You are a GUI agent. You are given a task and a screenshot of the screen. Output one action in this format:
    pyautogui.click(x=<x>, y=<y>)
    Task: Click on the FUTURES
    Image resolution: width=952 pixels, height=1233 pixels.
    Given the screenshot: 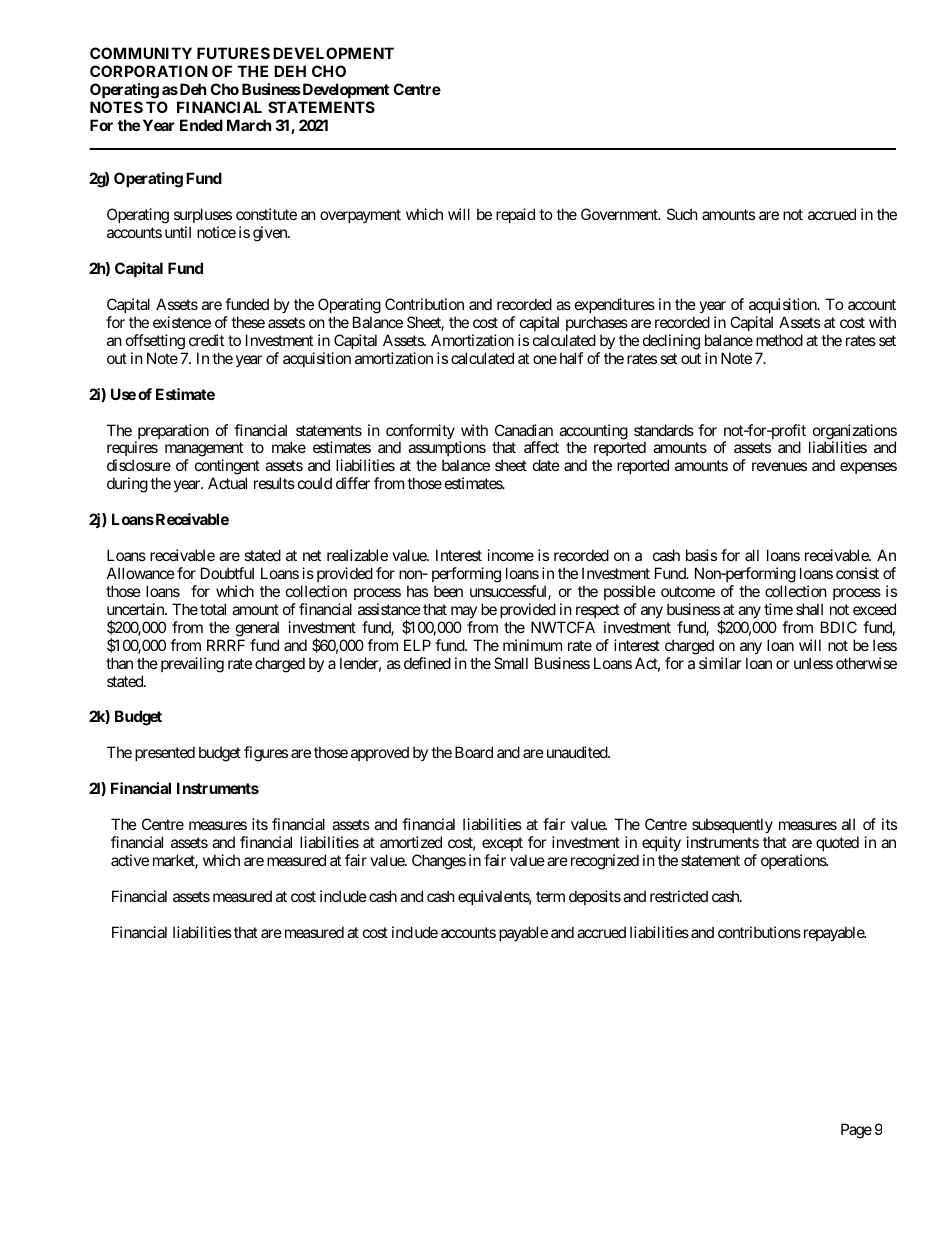 What is the action you would take?
    pyautogui.click(x=233, y=53)
